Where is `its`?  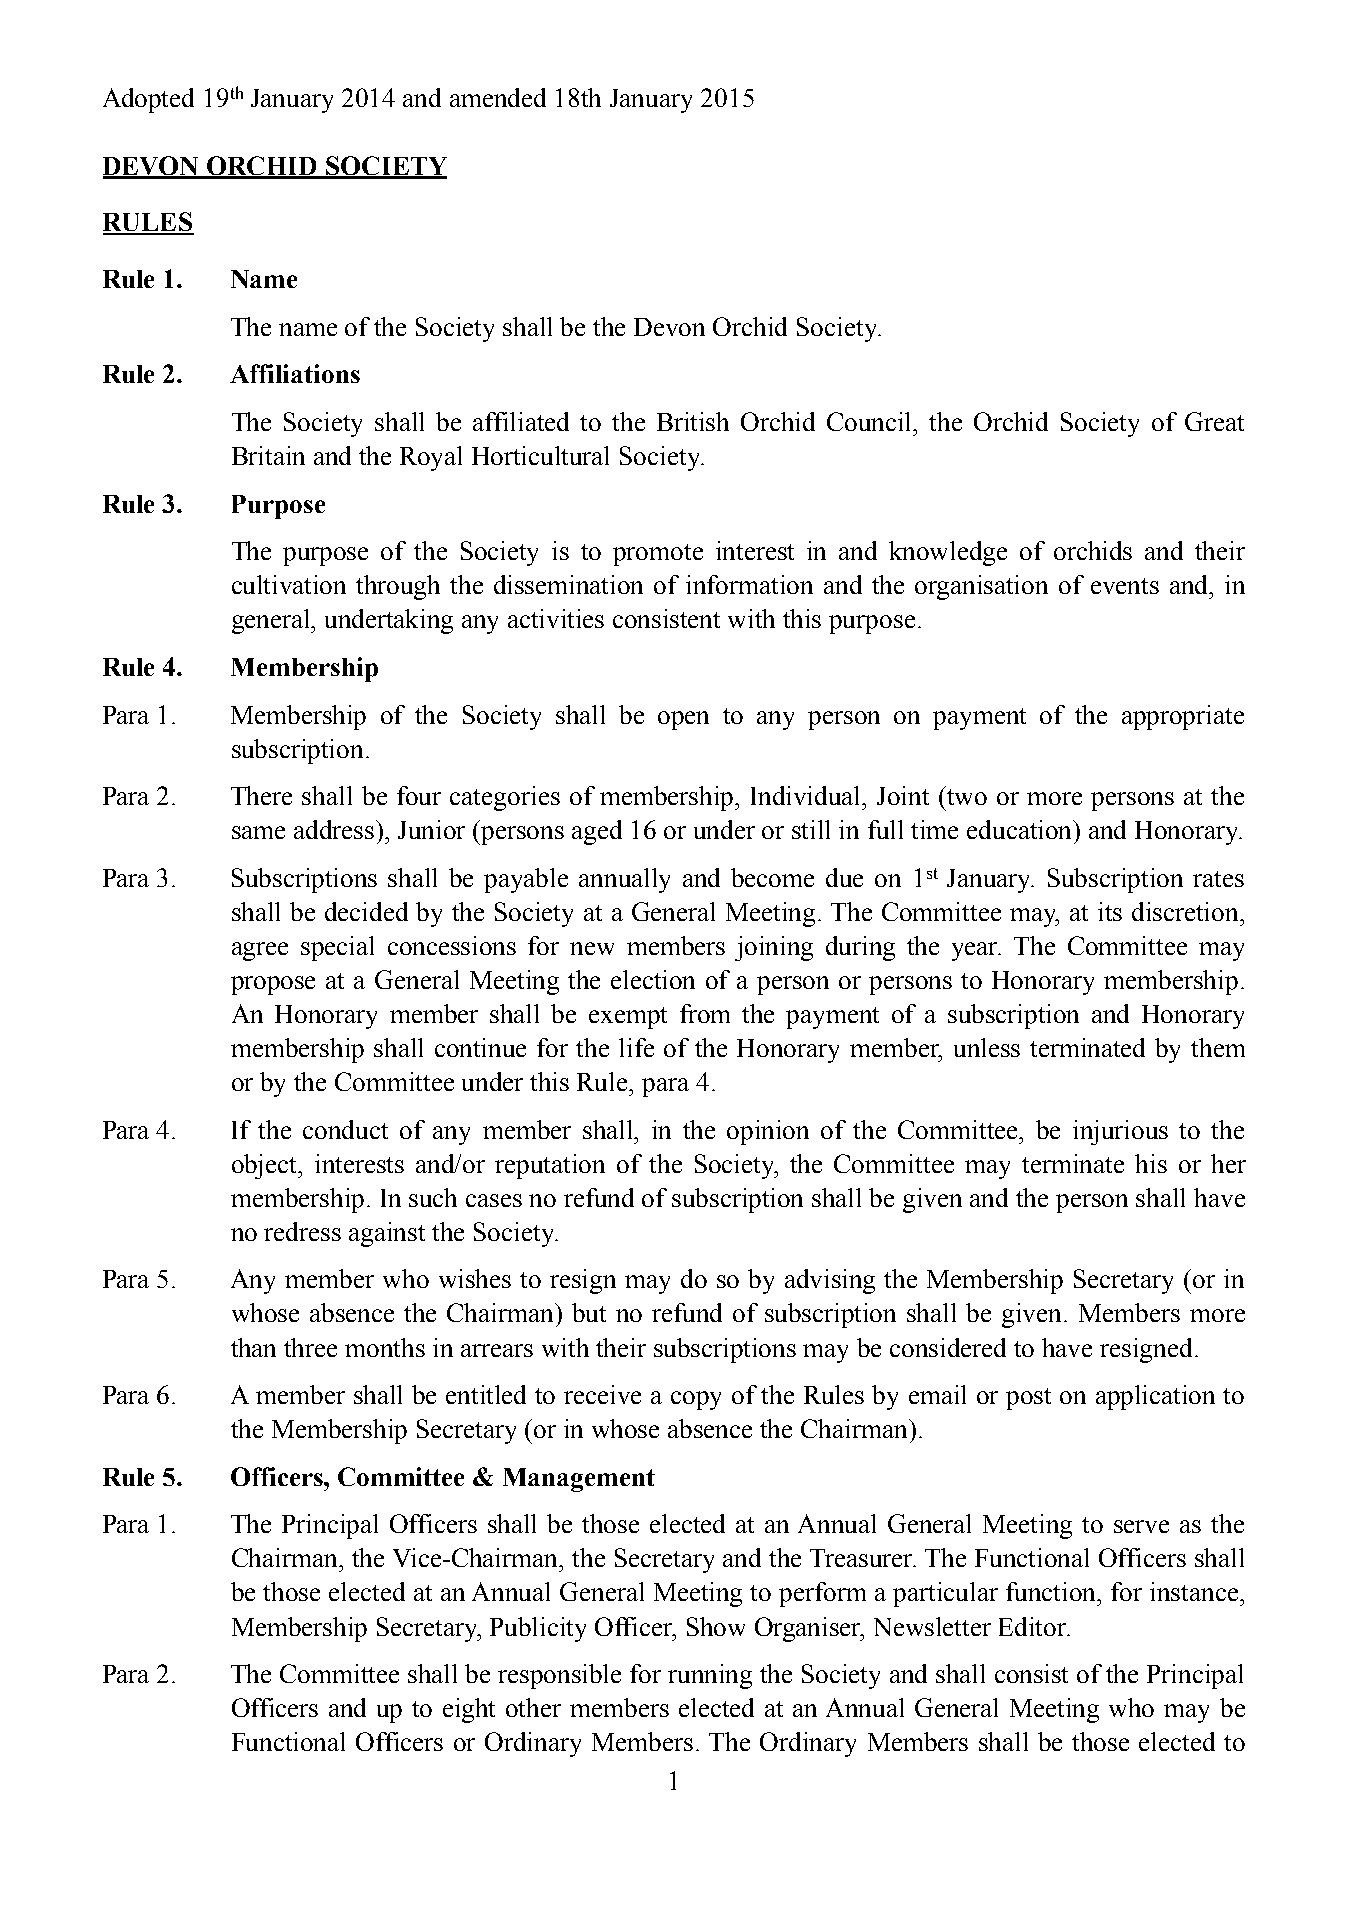 its is located at coordinates (1110, 911).
